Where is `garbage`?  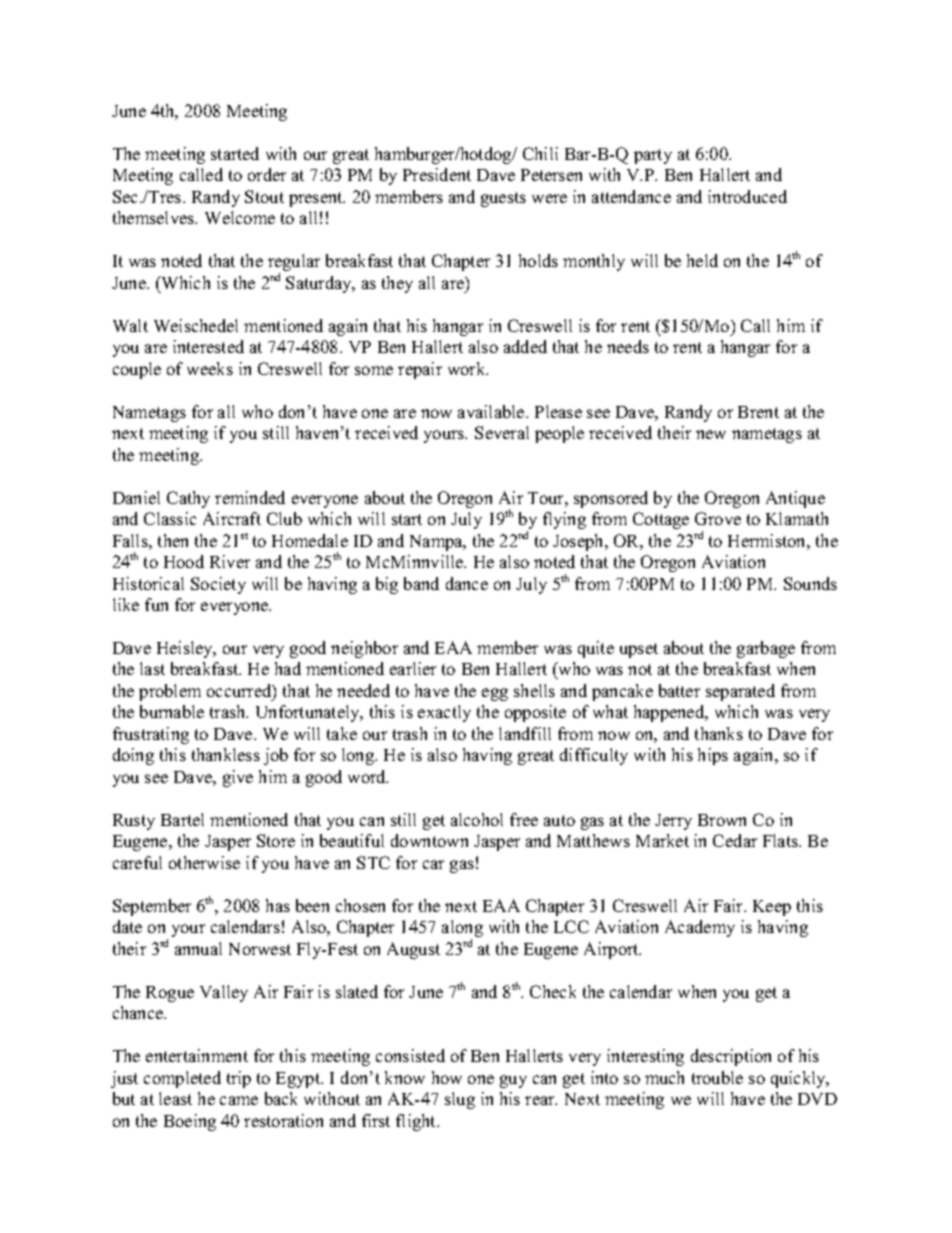 garbage is located at coordinates (766, 649).
